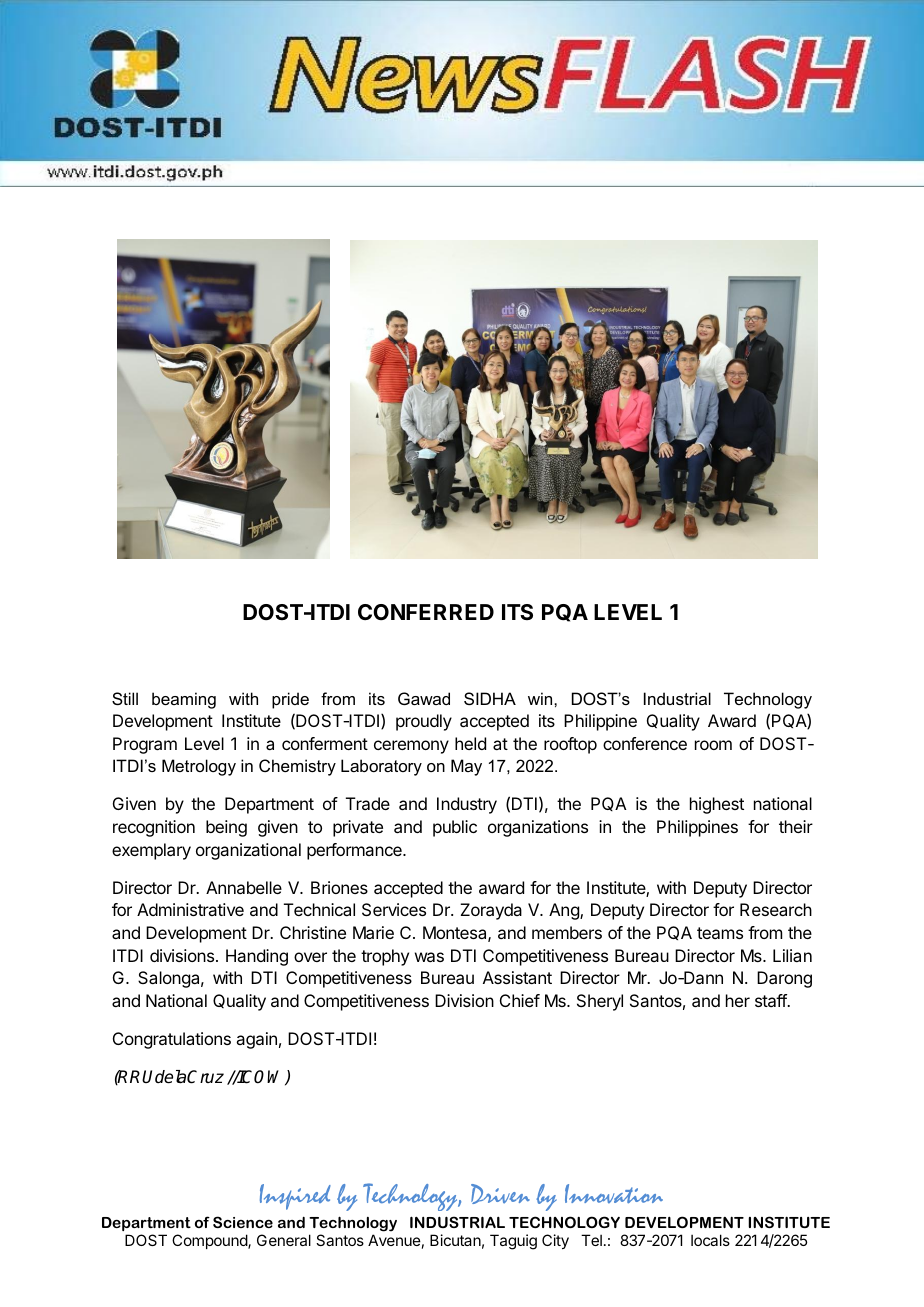  Describe the element at coordinates (172, 1040) in the image. I see `Congratulations` at that location.
